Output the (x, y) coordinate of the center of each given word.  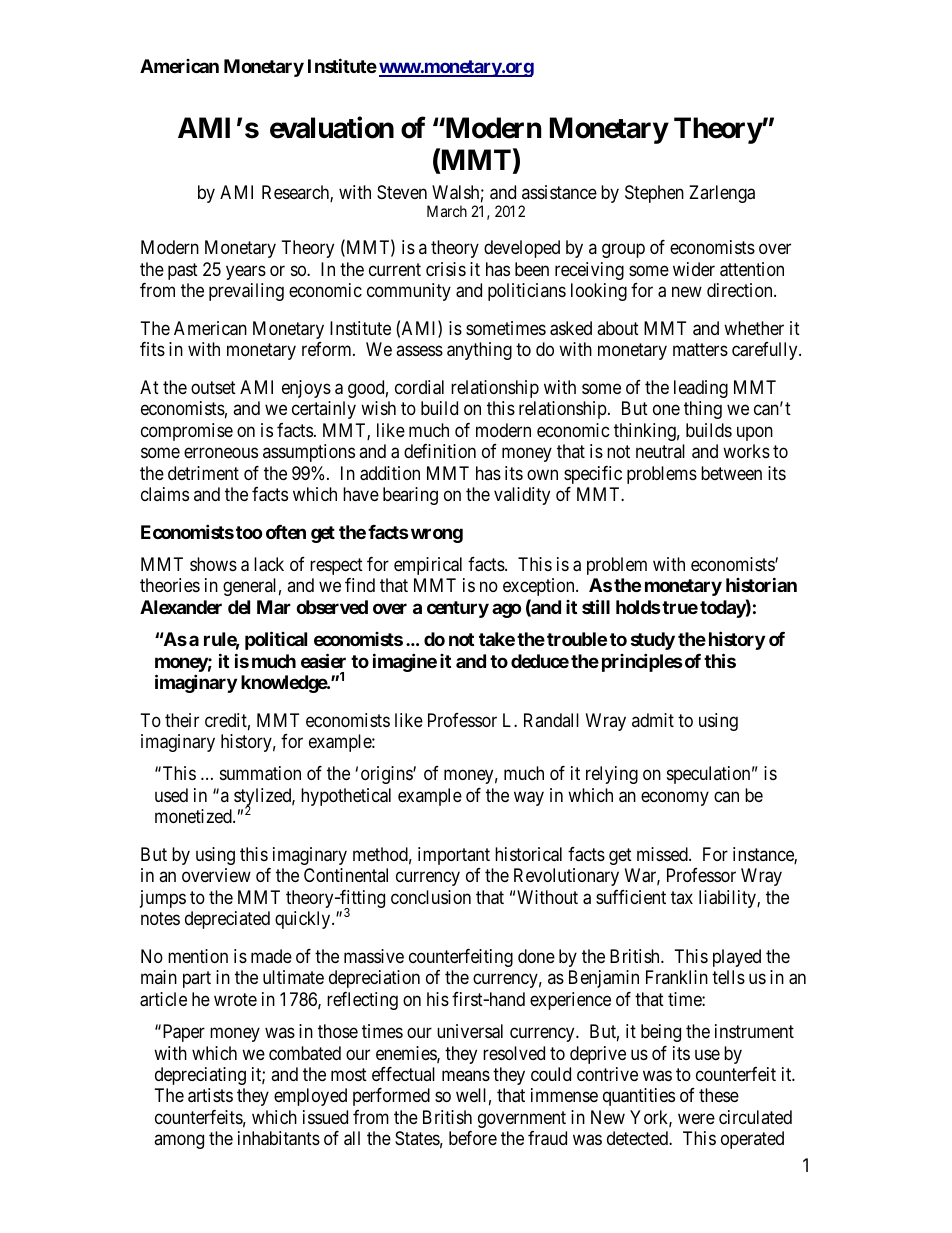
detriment (203, 473)
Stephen (654, 194)
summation (260, 773)
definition (440, 451)
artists (210, 1095)
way (529, 798)
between (731, 473)
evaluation (332, 127)
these (719, 1095)
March (447, 211)
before (473, 1138)
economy (675, 798)
